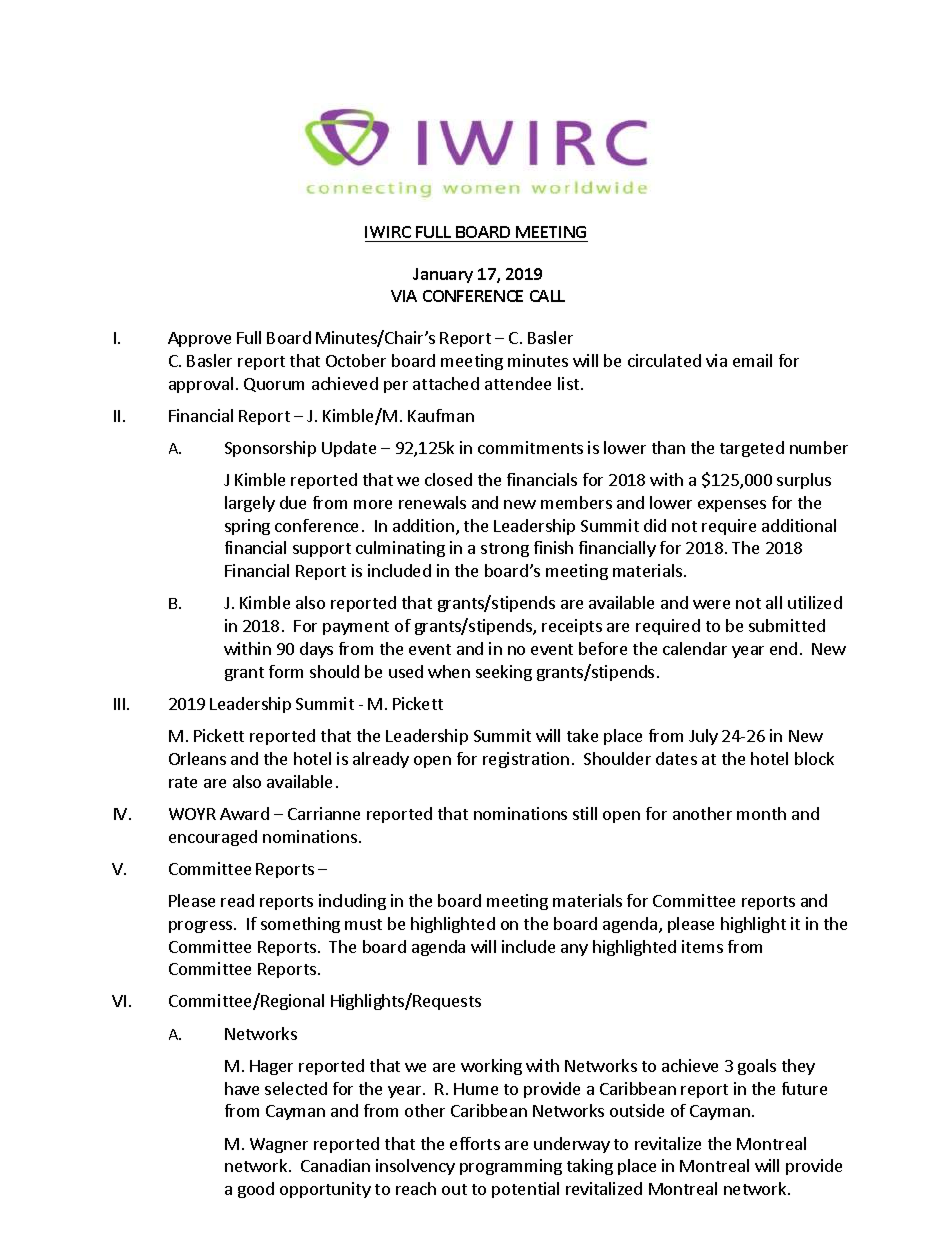  Describe the element at coordinates (197, 758) in the screenshot. I see `Orleans` at that location.
